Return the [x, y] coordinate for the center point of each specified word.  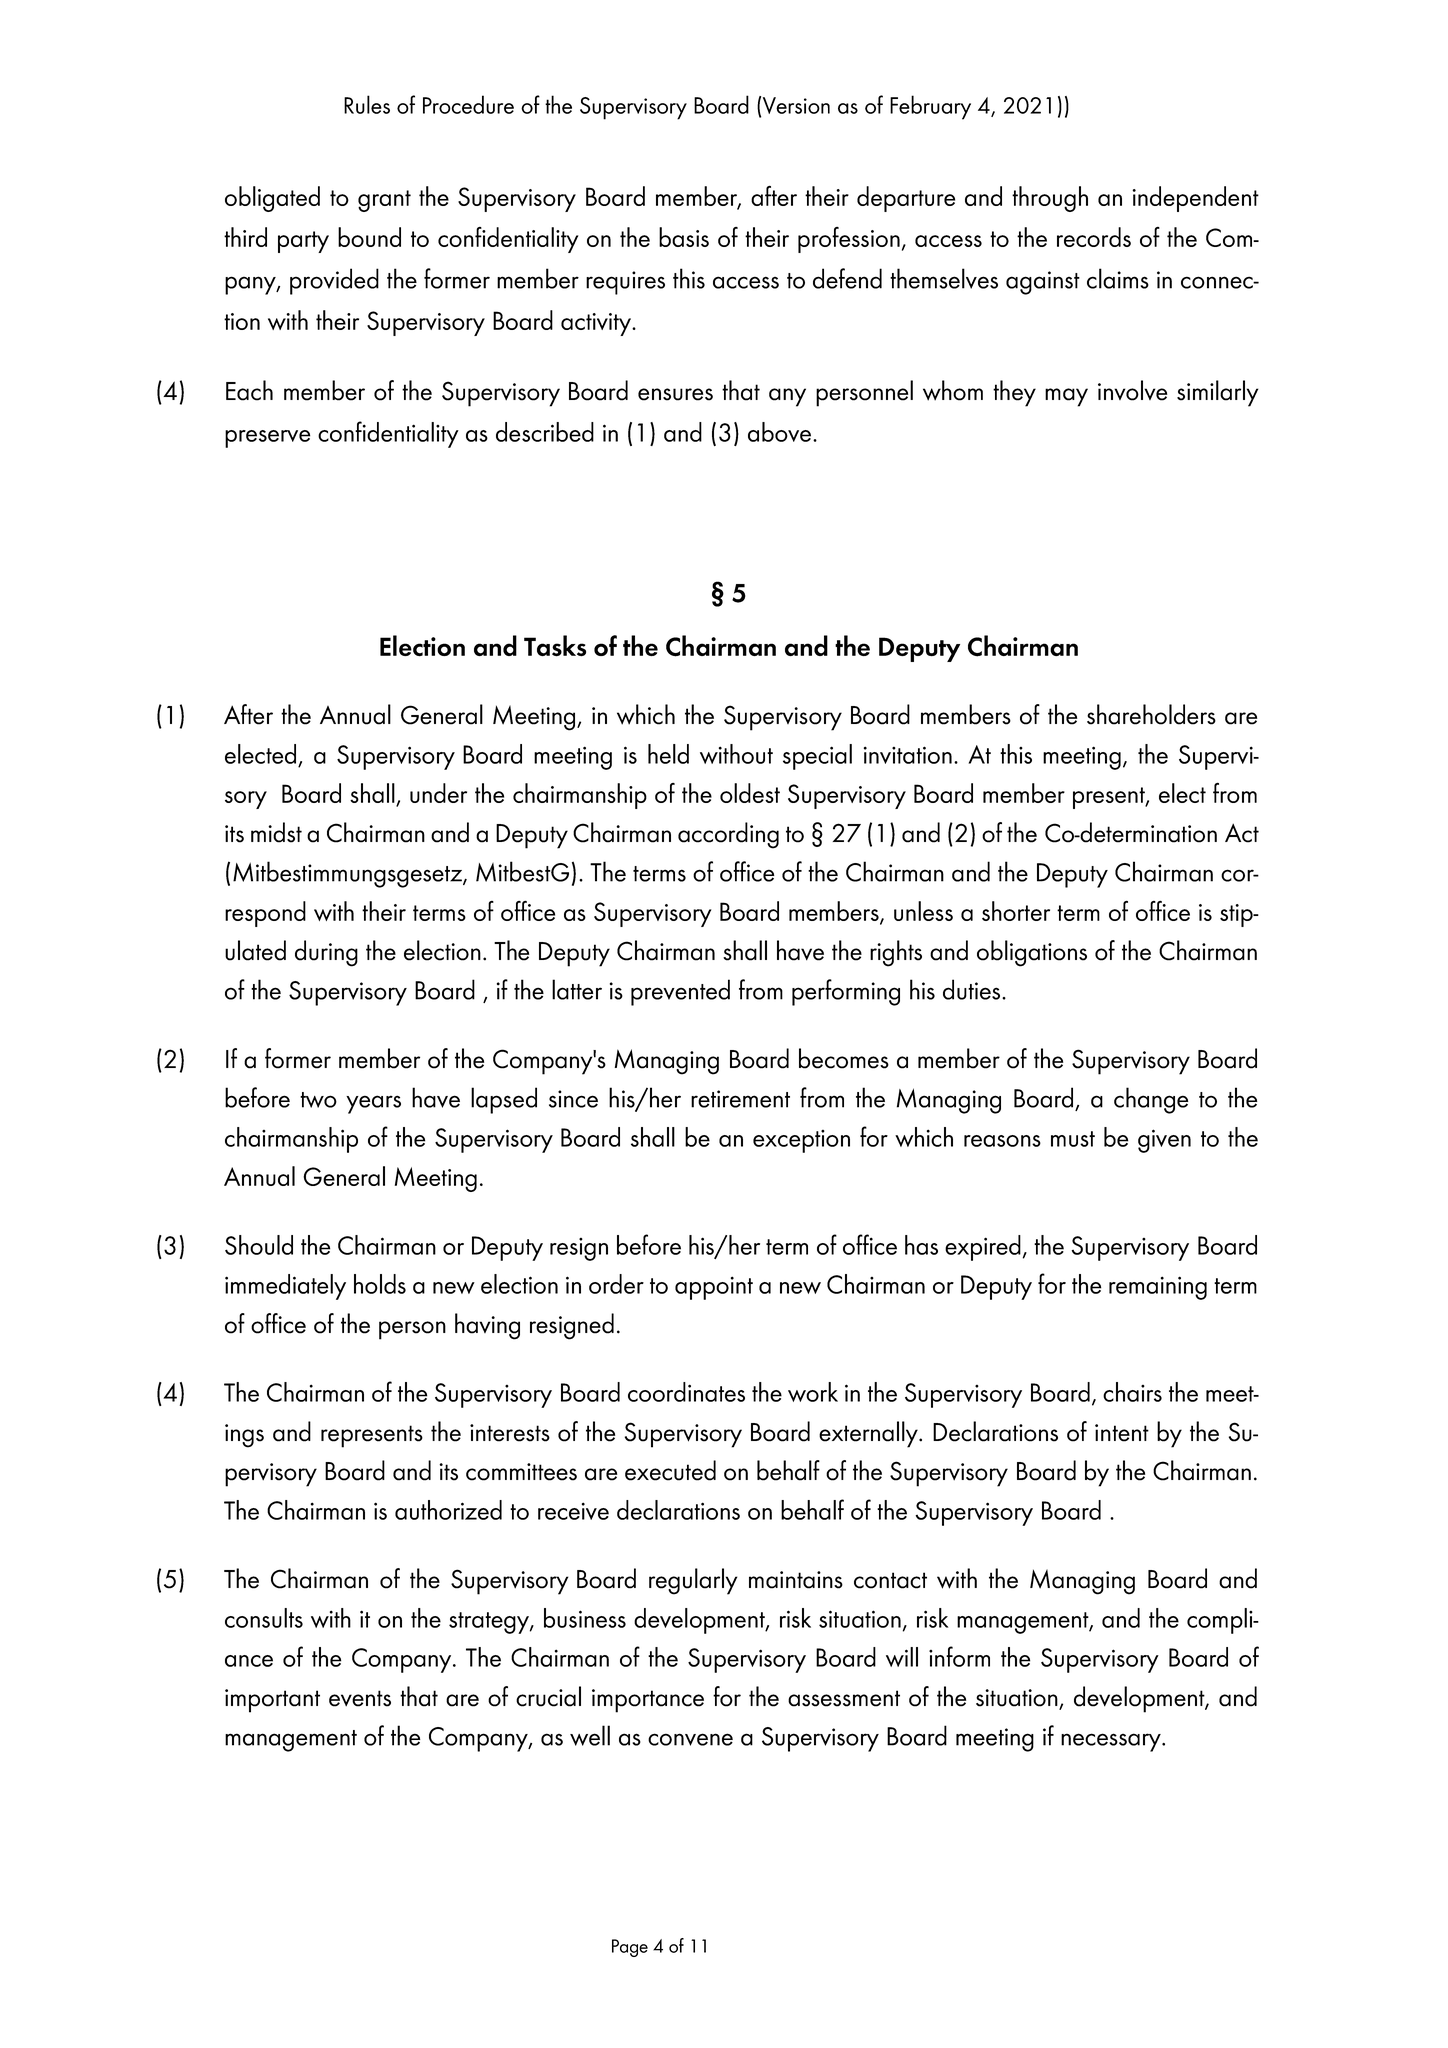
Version [796, 105]
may [1066, 397]
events [360, 1698]
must [1073, 1139]
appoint [714, 1288]
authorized [448, 1510]
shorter [1016, 911]
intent [1122, 1433]
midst [276, 832]
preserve [267, 439]
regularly [693, 1581]
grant [384, 201]
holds [380, 1284]
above [781, 432]
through [1050, 199]
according [728, 835]
